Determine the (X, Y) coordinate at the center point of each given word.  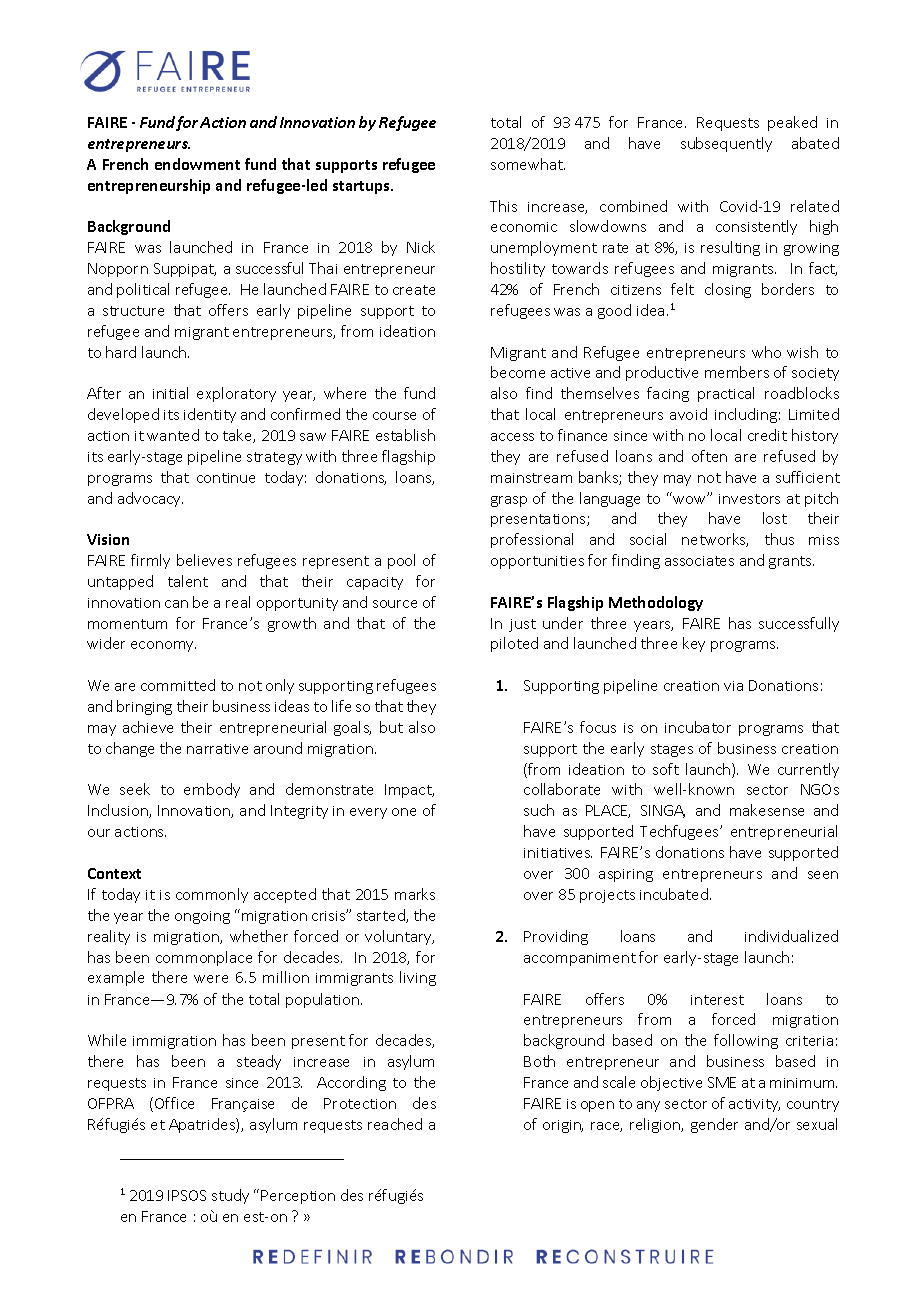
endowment (197, 164)
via (733, 686)
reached (395, 1124)
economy (163, 646)
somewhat (528, 164)
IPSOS (187, 1195)
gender (714, 1125)
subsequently (726, 144)
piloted (514, 644)
